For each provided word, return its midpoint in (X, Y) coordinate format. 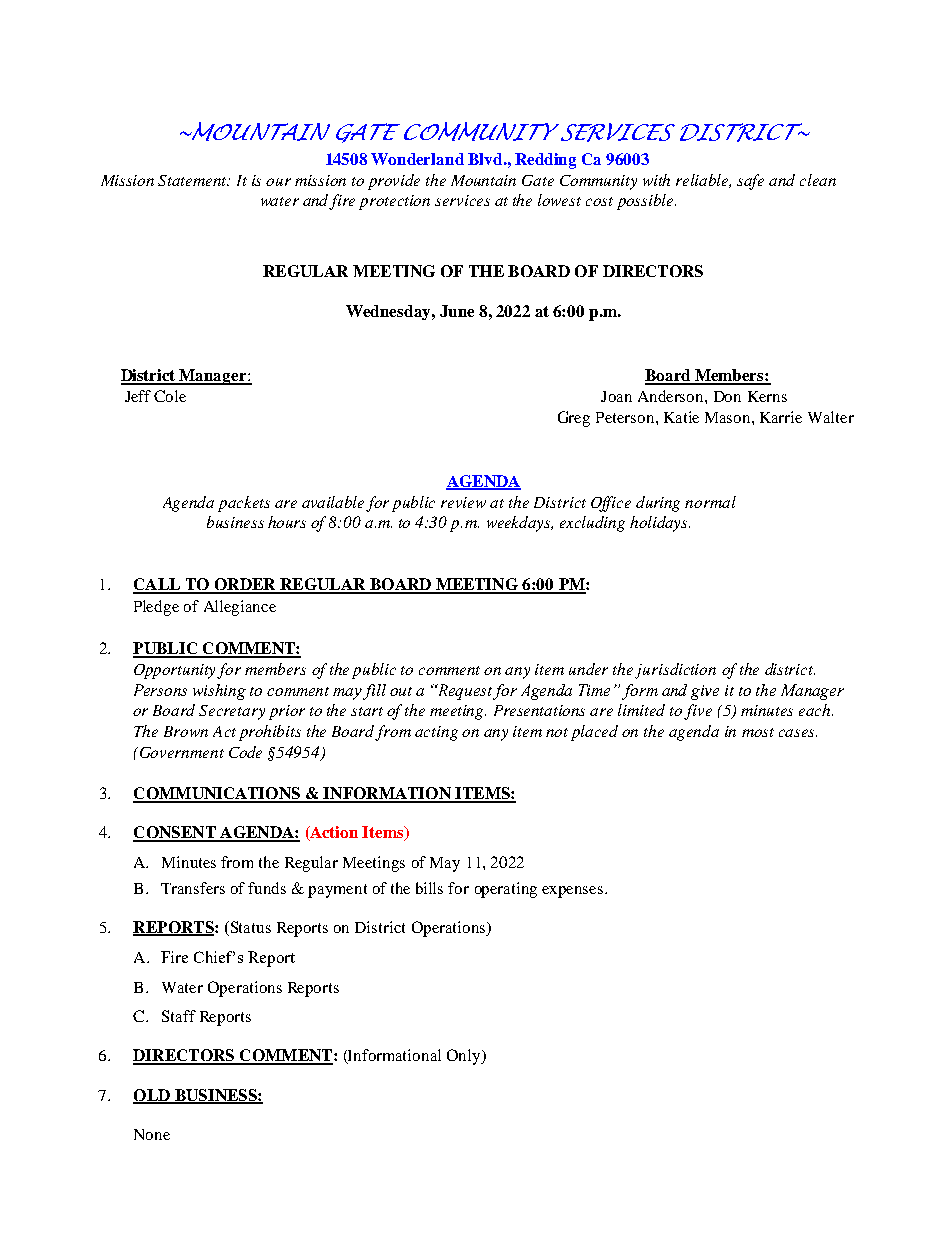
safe (750, 182)
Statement (194, 180)
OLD (152, 1096)
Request (465, 692)
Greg (574, 419)
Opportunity (176, 671)
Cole (170, 396)
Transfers (193, 888)
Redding (545, 161)
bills (429, 888)
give (705, 692)
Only (465, 1057)
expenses (574, 892)
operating (506, 890)
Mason (729, 417)
